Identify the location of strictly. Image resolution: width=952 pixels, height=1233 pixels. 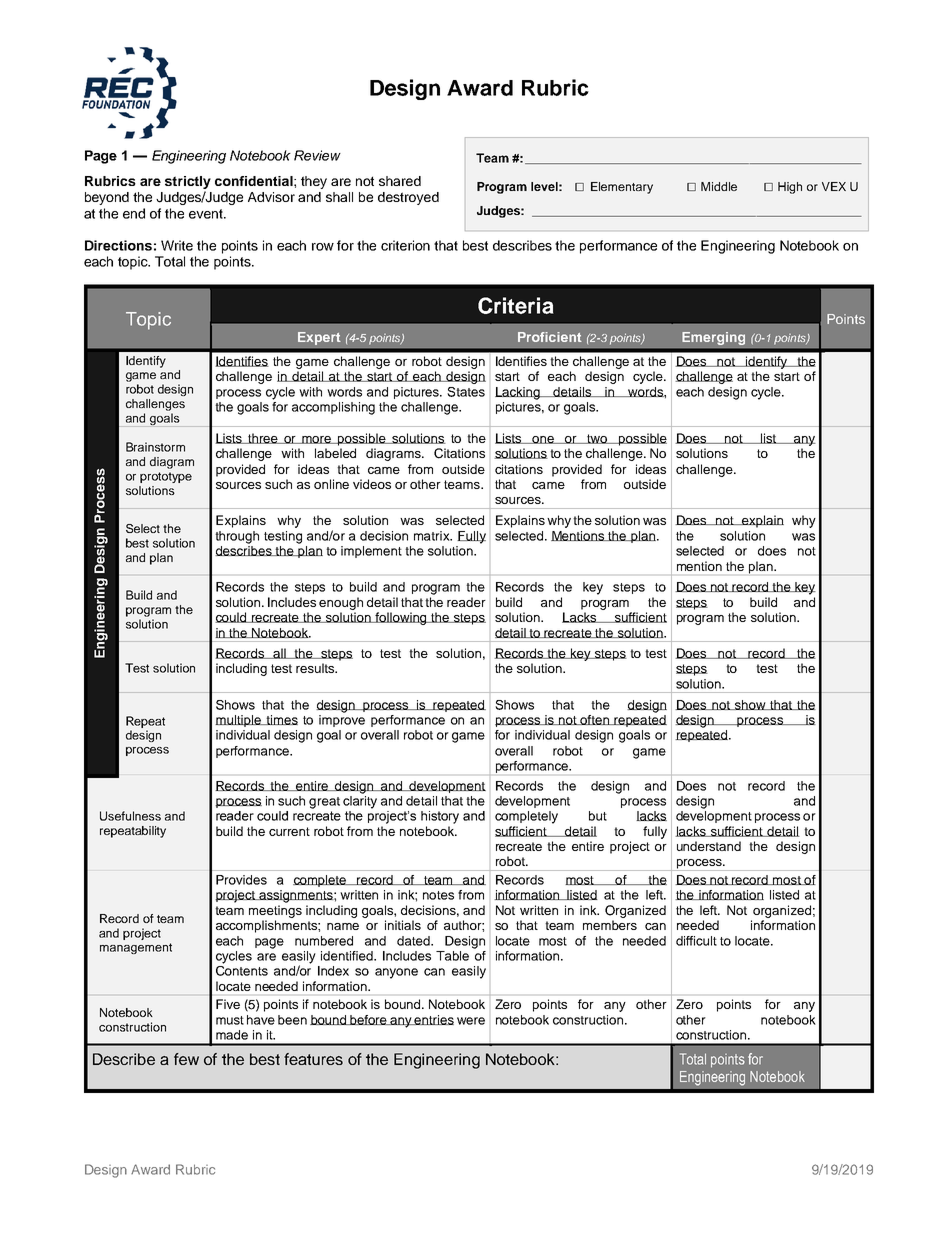
(188, 184).
